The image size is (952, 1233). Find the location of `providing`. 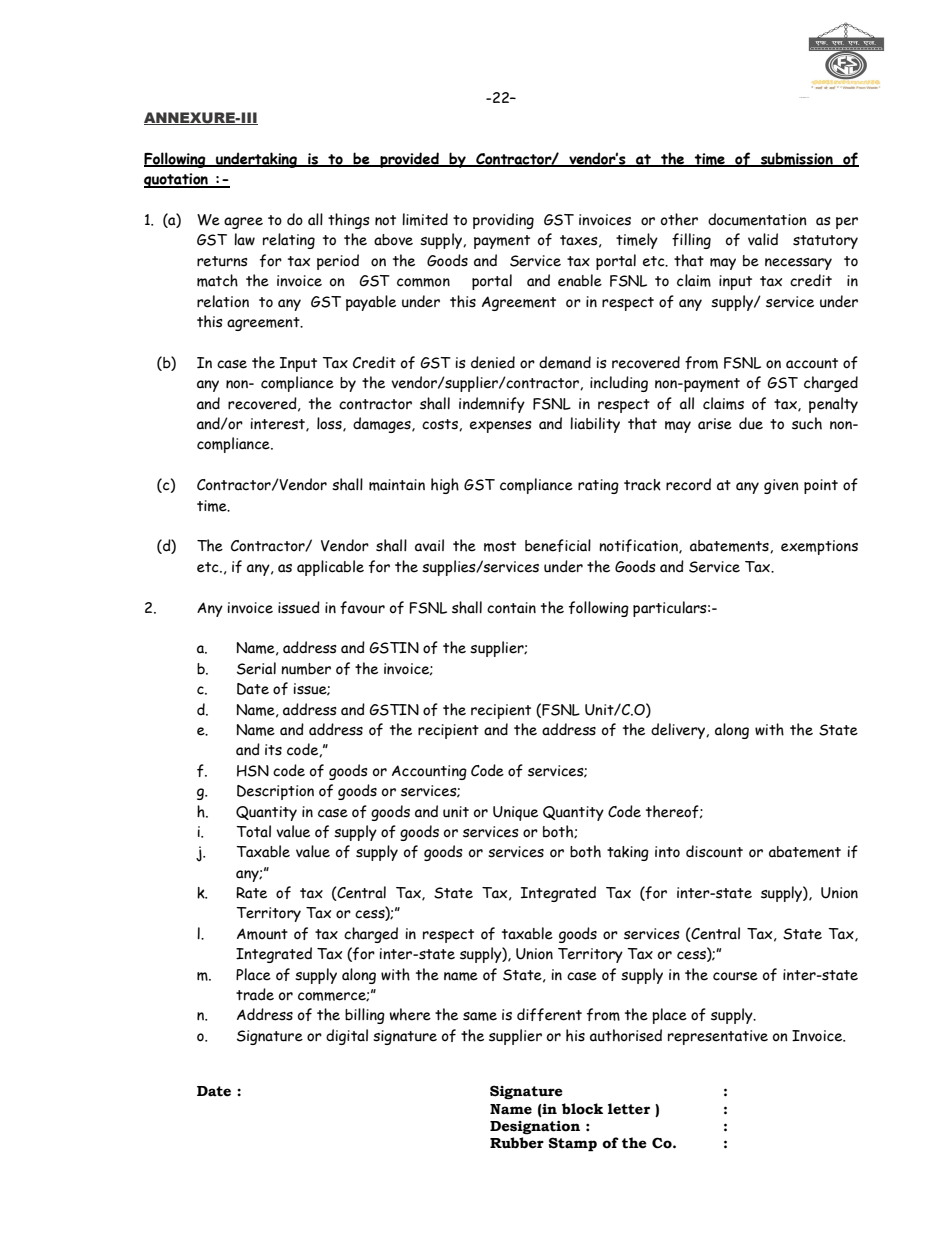

providing is located at coordinates (503, 221).
